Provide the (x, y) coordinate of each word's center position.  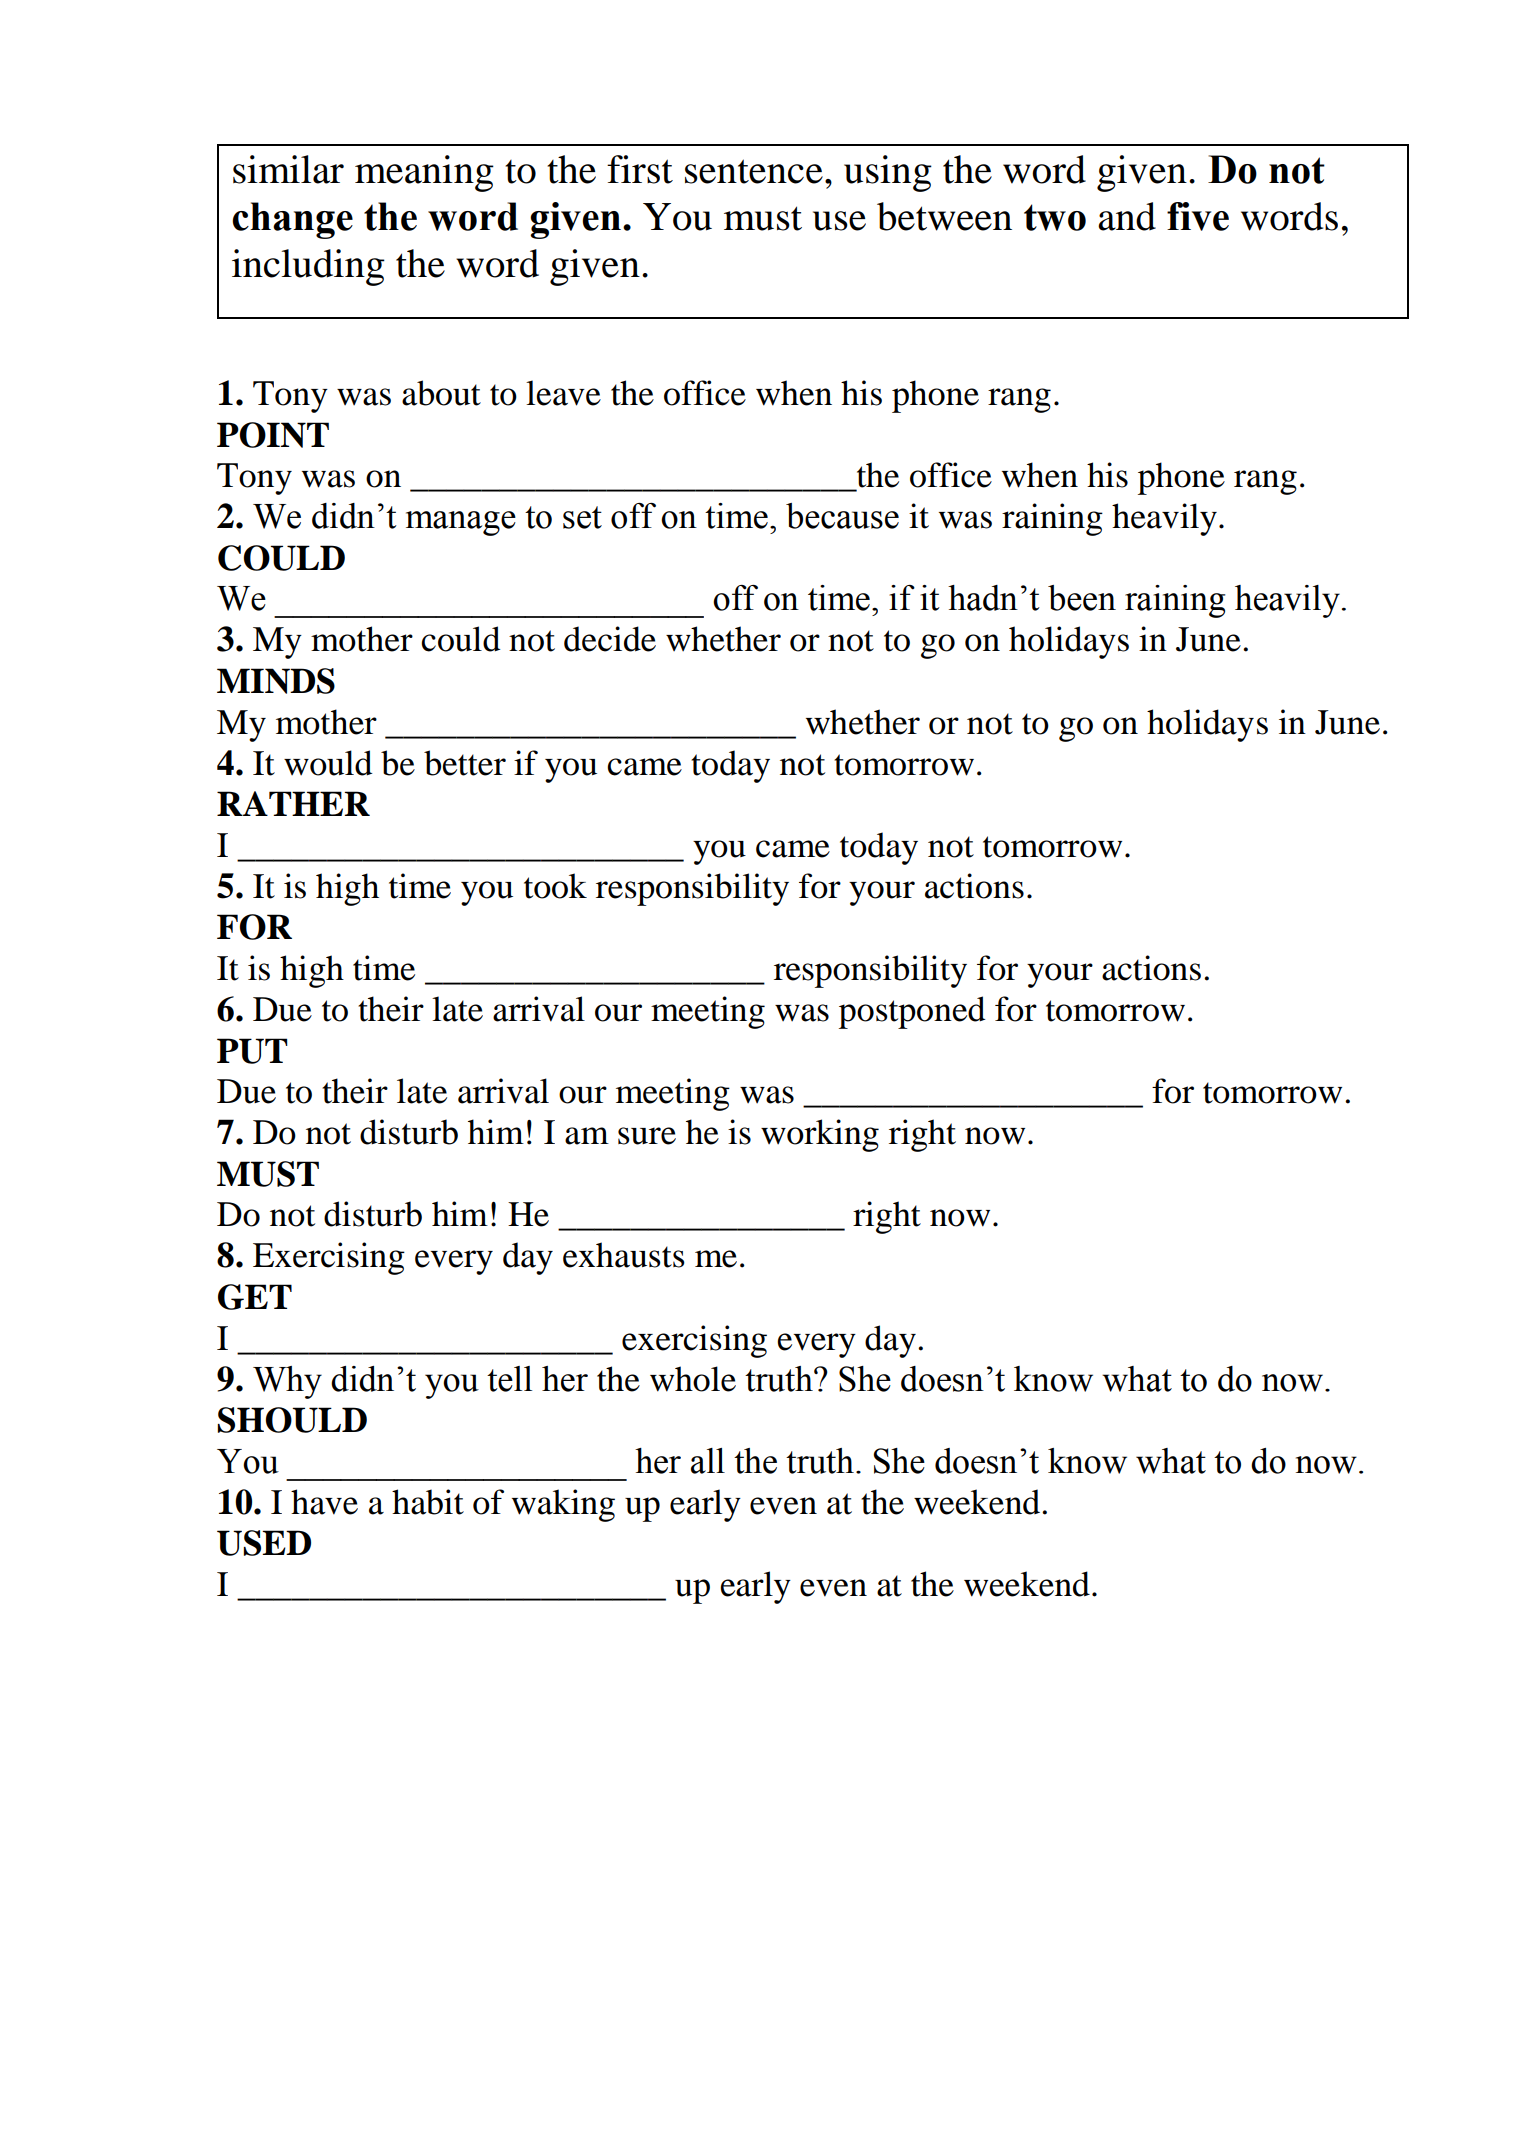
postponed (912, 1012)
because (842, 516)
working (820, 1135)
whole (693, 1379)
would (328, 763)
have (324, 1502)
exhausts (624, 1255)
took (555, 886)
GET (255, 1297)
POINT (273, 435)
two (1055, 217)
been (1082, 598)
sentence (754, 171)
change (292, 220)
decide (610, 639)
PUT (252, 1051)
